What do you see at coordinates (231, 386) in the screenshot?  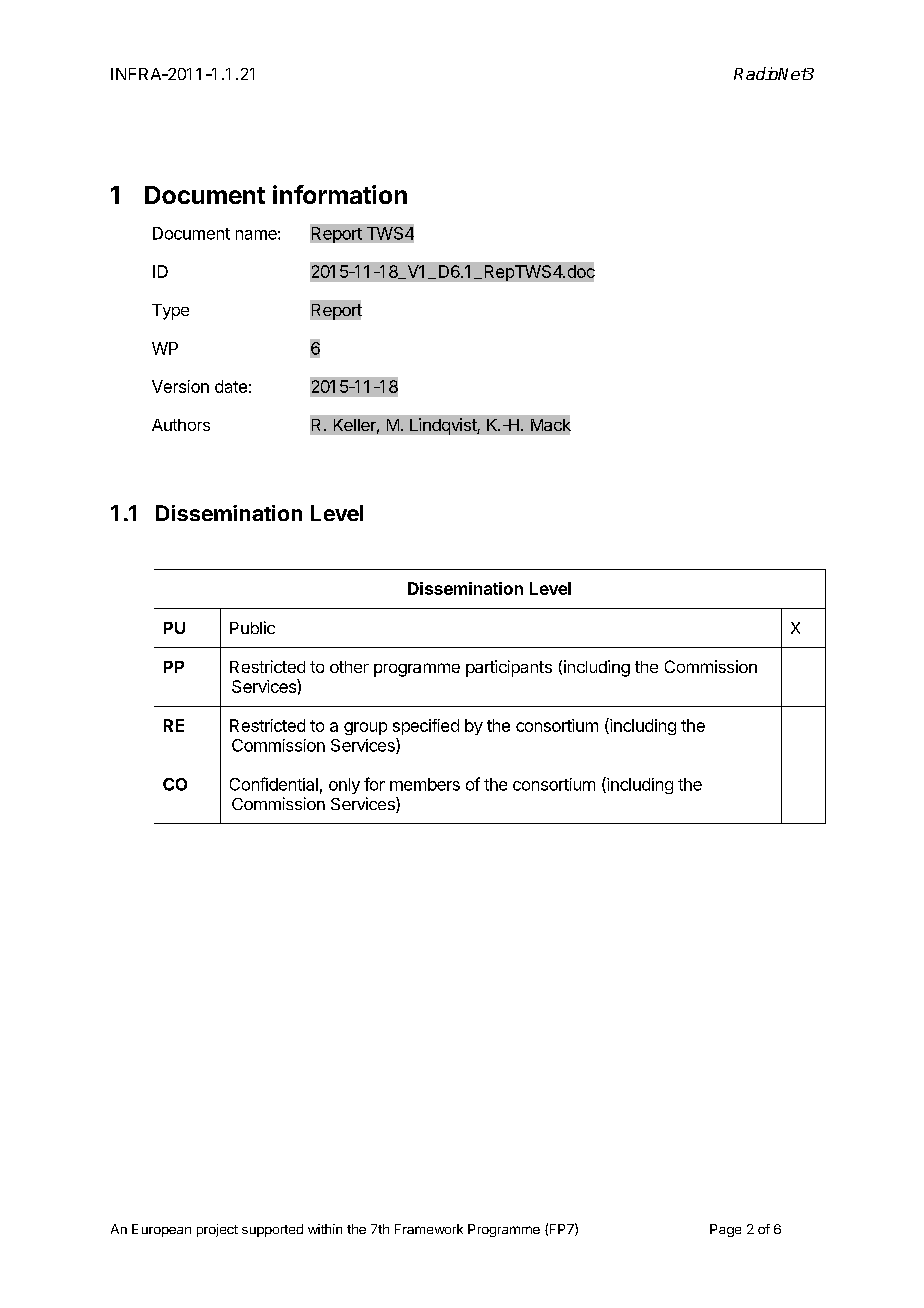 I see `date` at bounding box center [231, 386].
